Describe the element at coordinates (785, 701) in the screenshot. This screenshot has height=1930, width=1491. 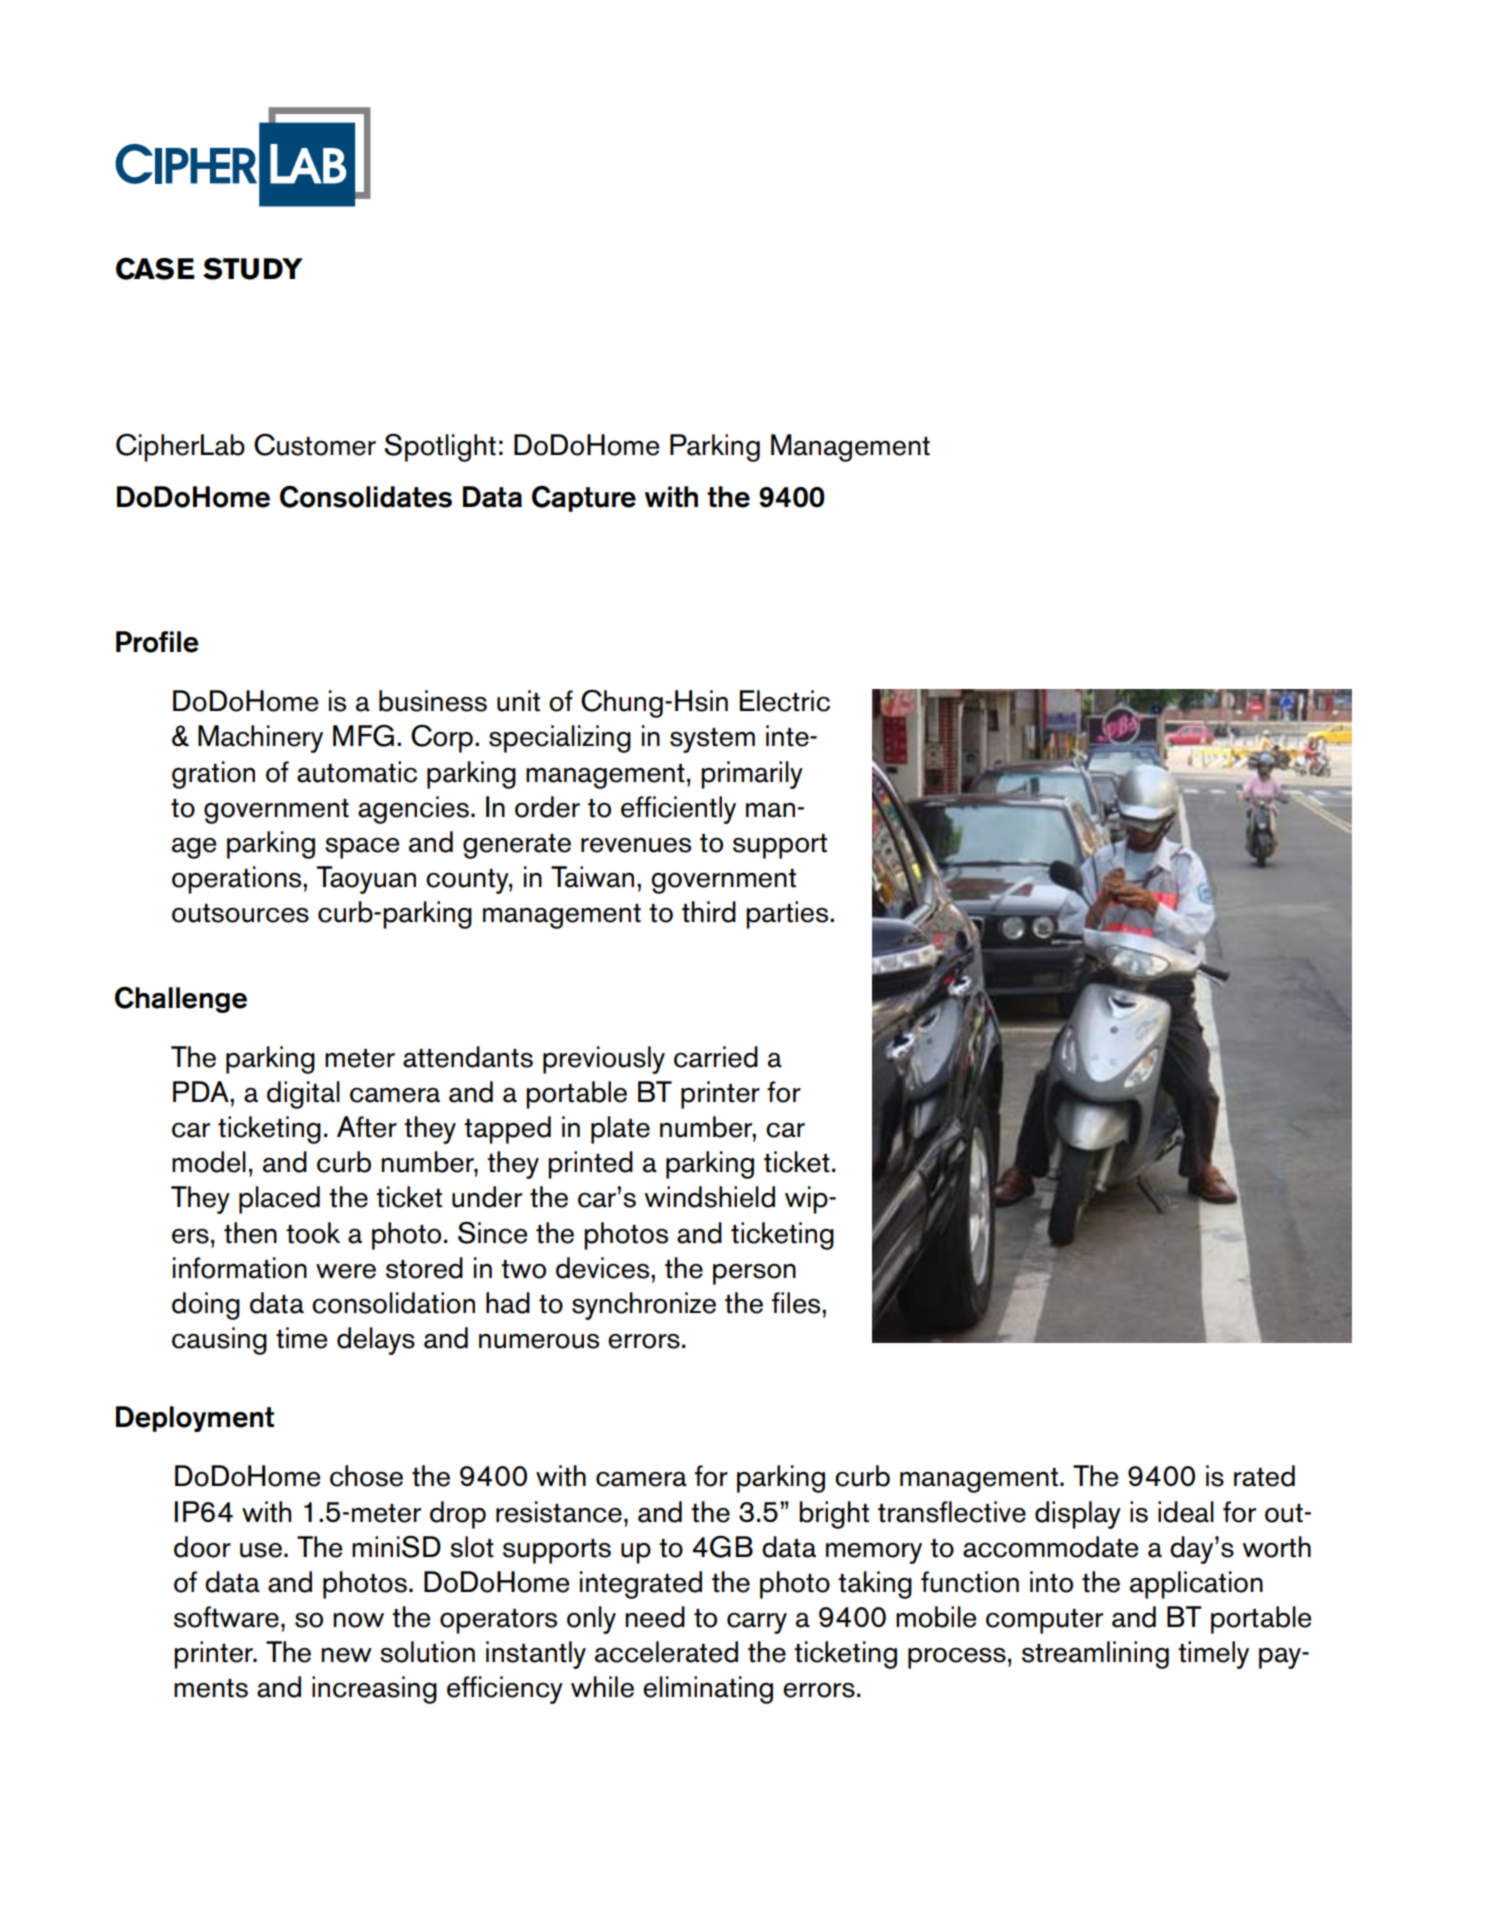
I see `Electric` at that location.
